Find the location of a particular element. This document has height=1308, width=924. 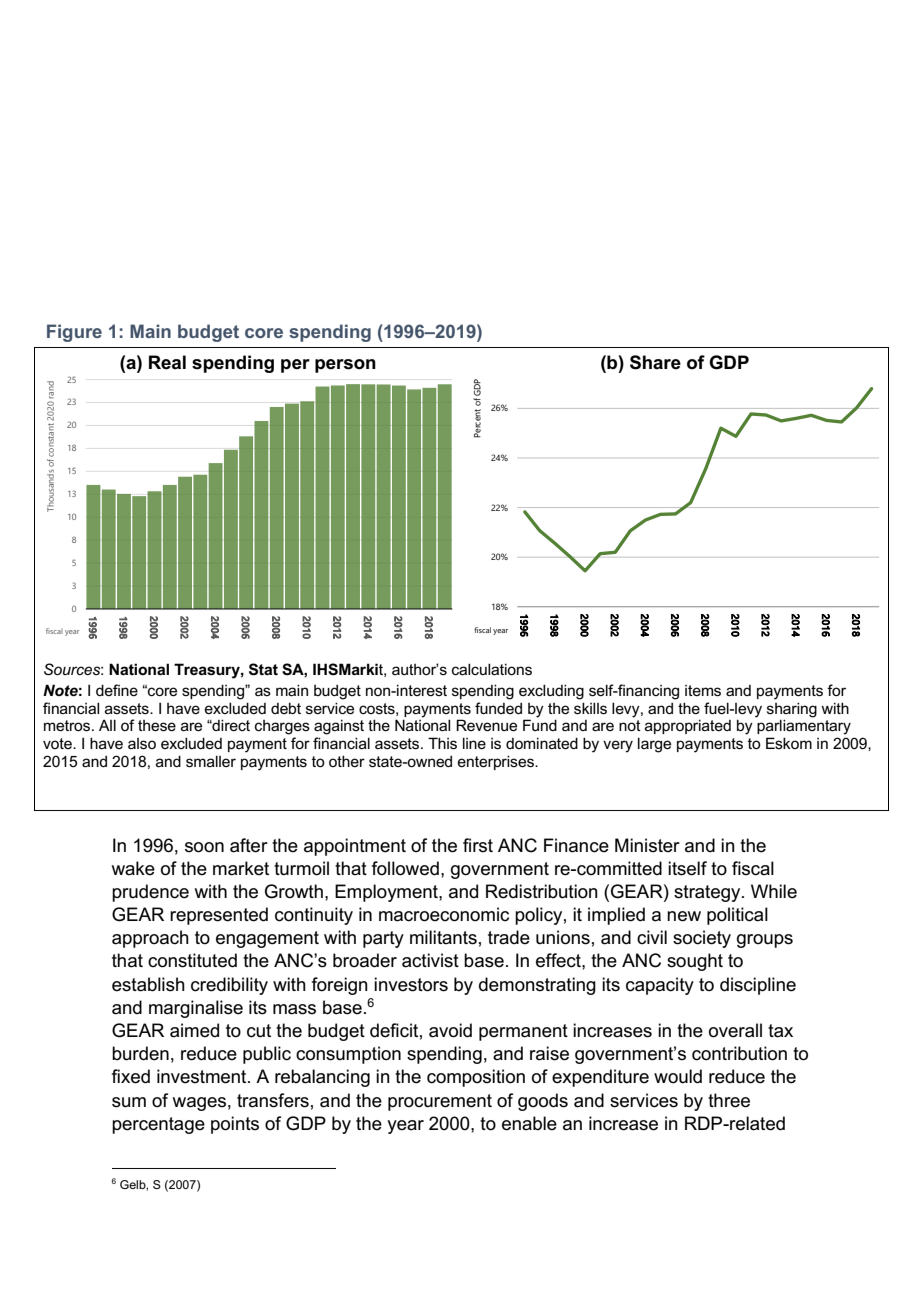

appropriated is located at coordinates (688, 726).
